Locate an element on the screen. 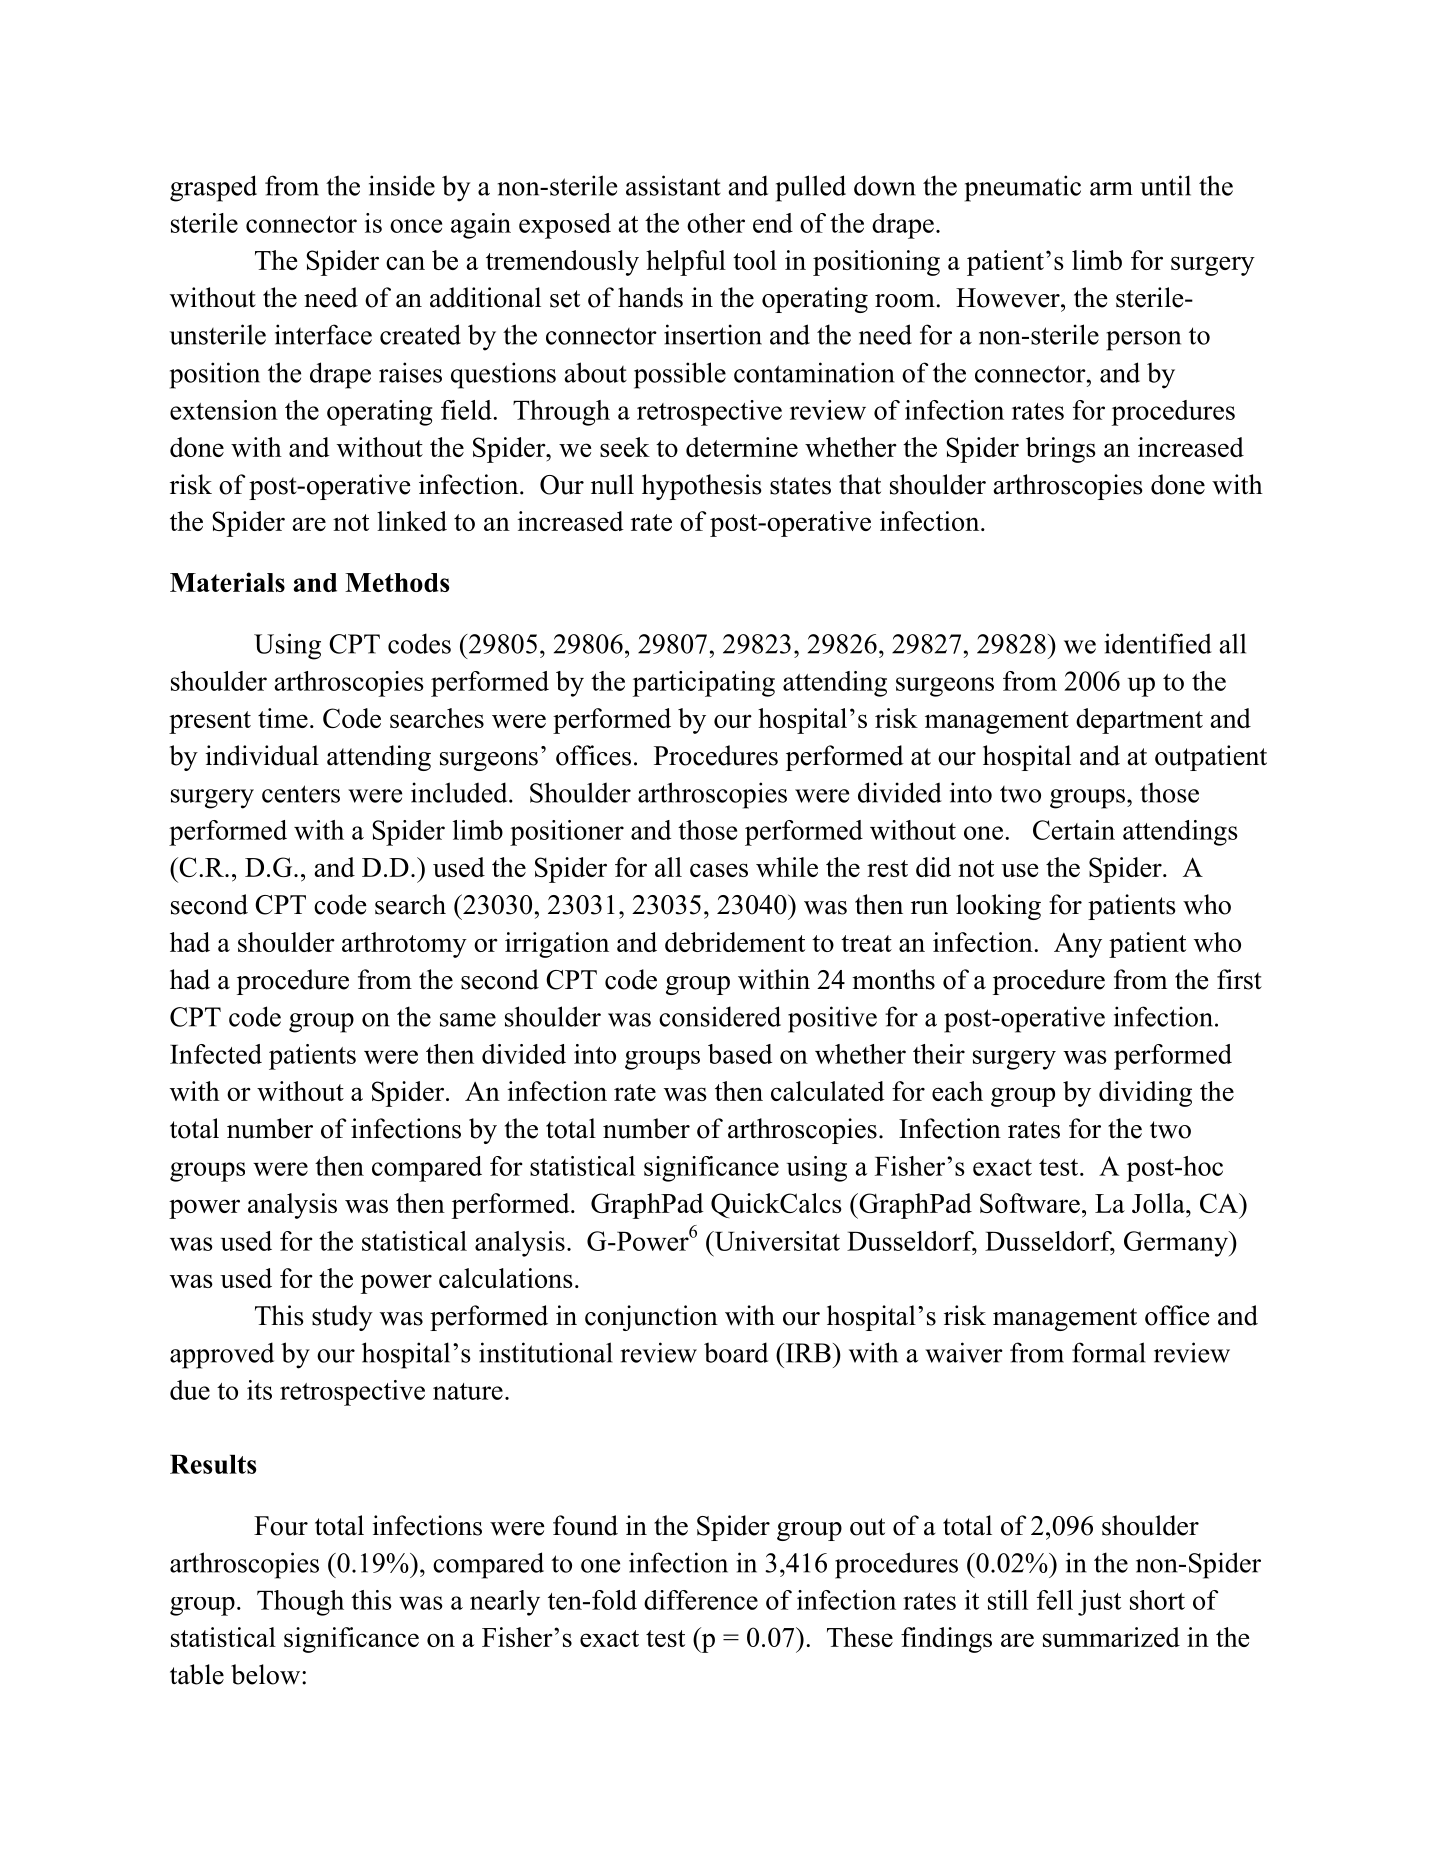  once is located at coordinates (416, 226).
